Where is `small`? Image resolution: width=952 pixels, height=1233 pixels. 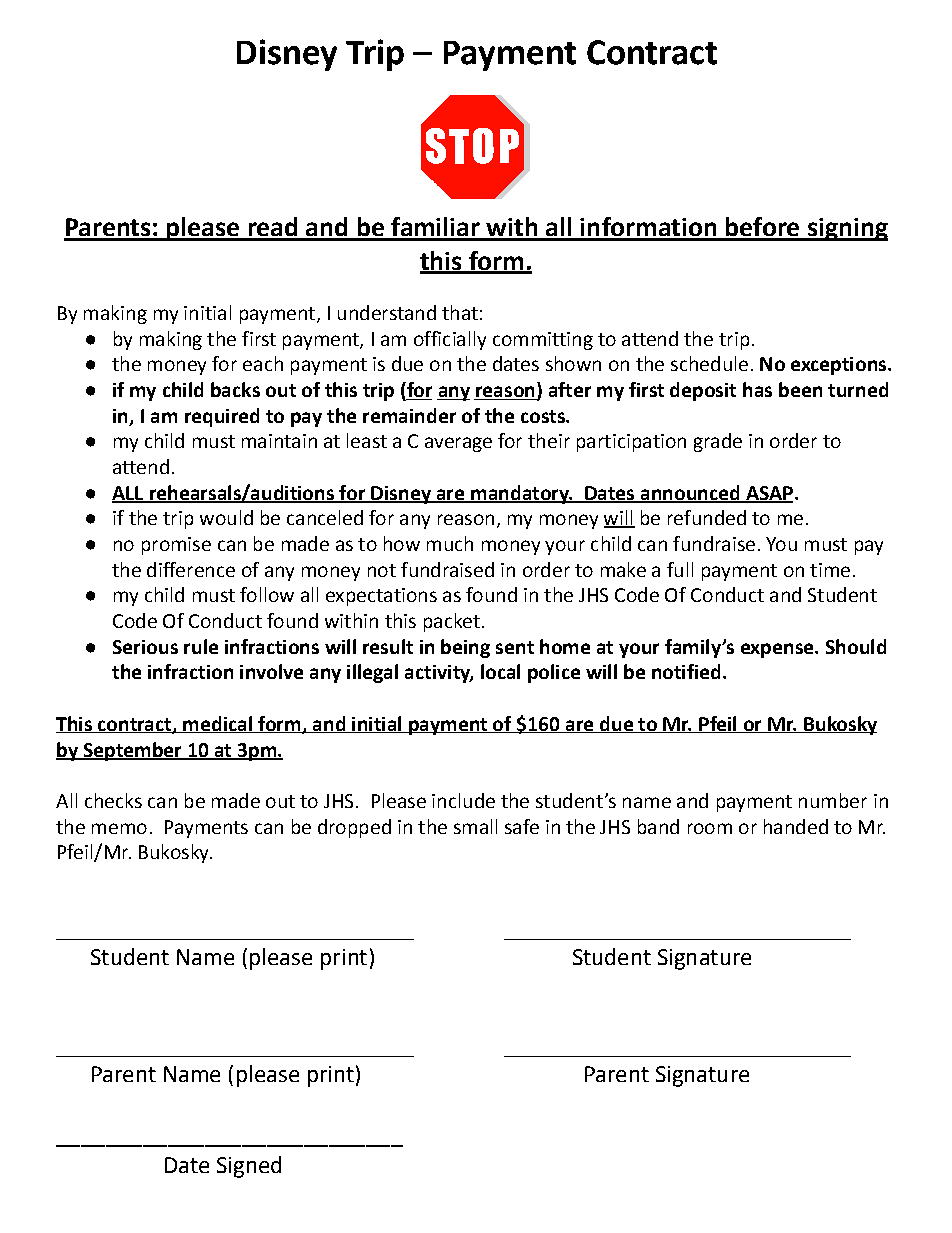 small is located at coordinates (475, 826).
